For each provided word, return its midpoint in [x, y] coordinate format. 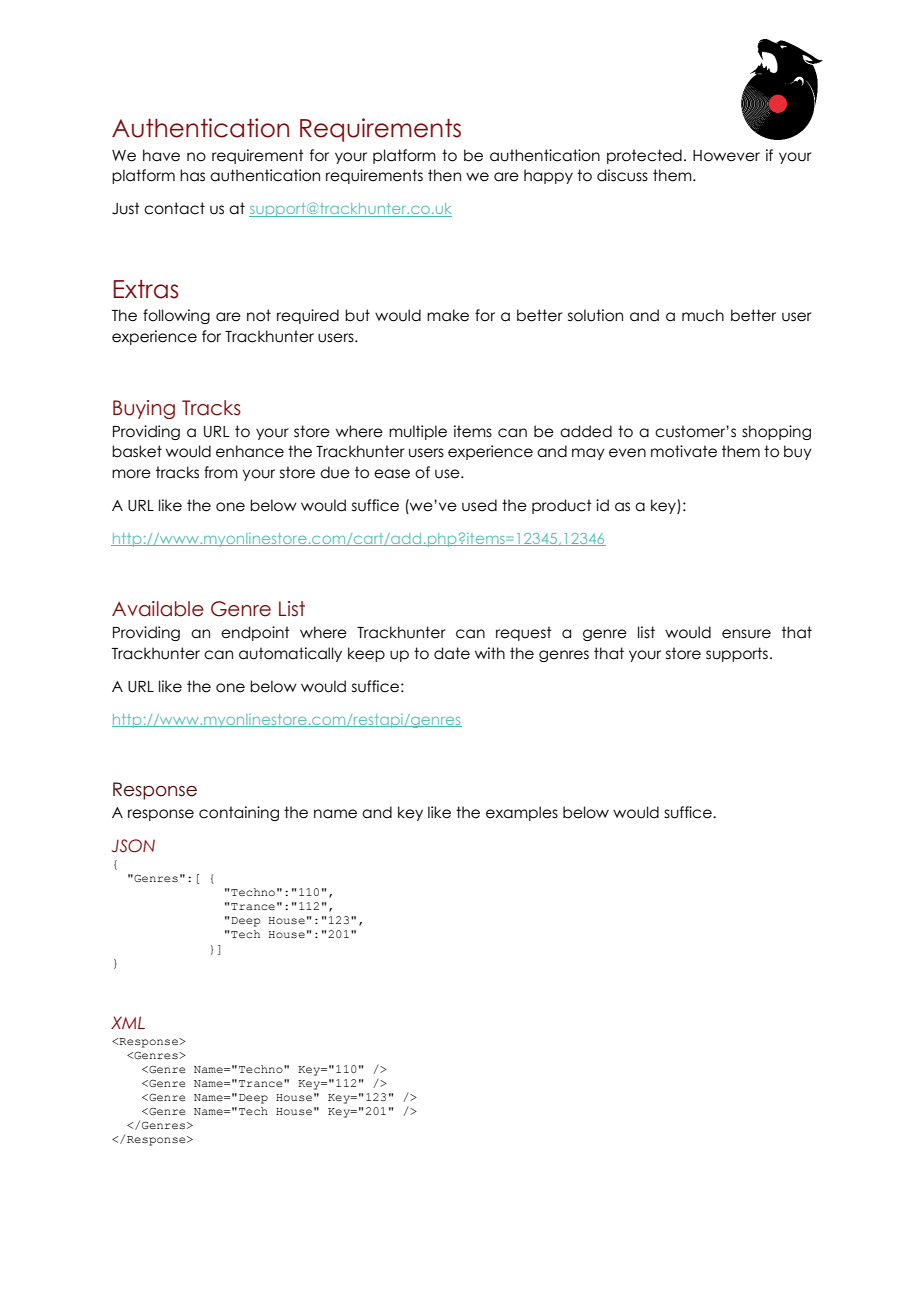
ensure [746, 634]
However [726, 156]
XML [128, 1022]
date [452, 653]
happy [548, 176]
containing [239, 813]
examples [522, 813]
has [192, 175]
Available [158, 609]
